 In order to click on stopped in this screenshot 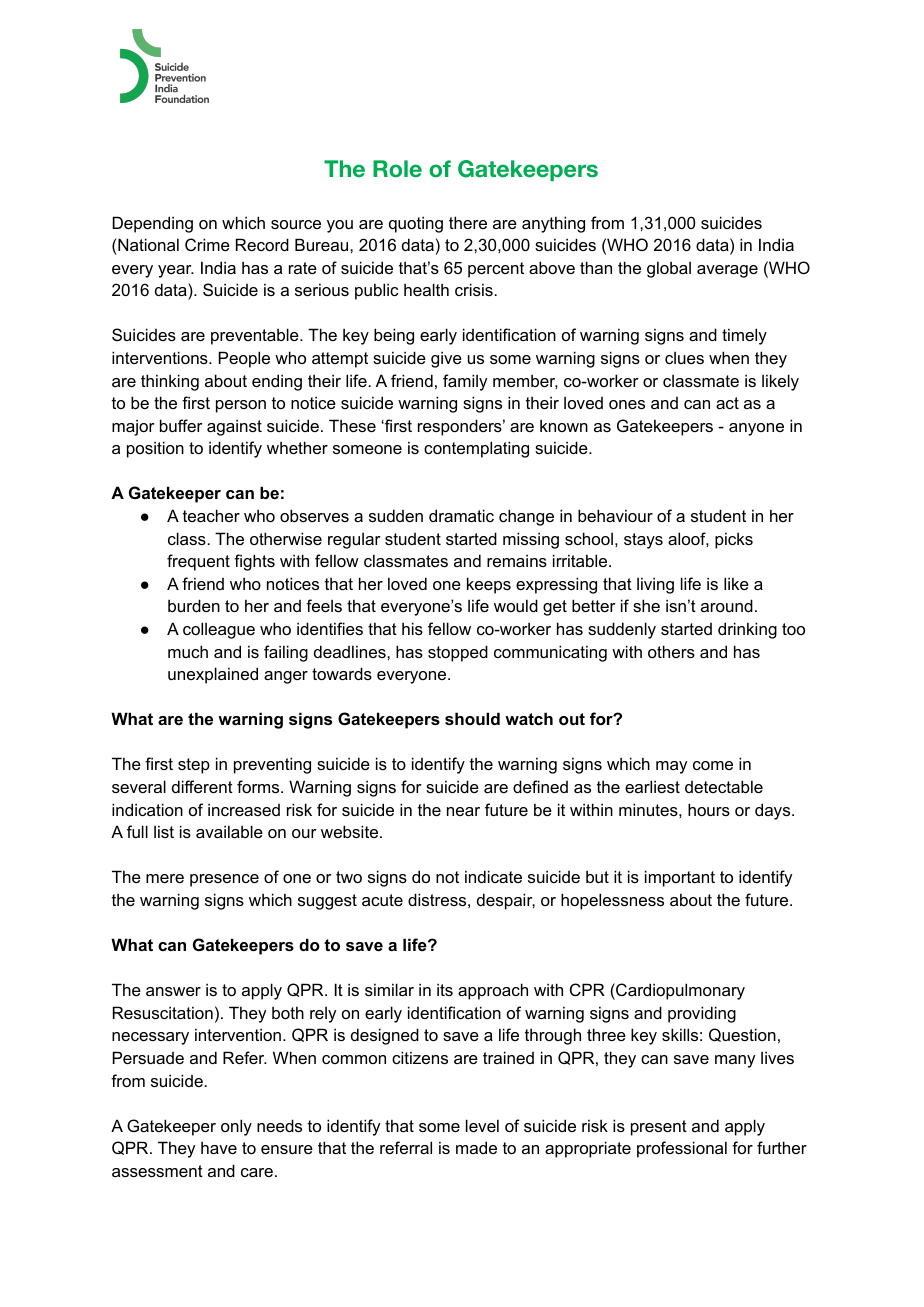, I will do `click(458, 653)`.
